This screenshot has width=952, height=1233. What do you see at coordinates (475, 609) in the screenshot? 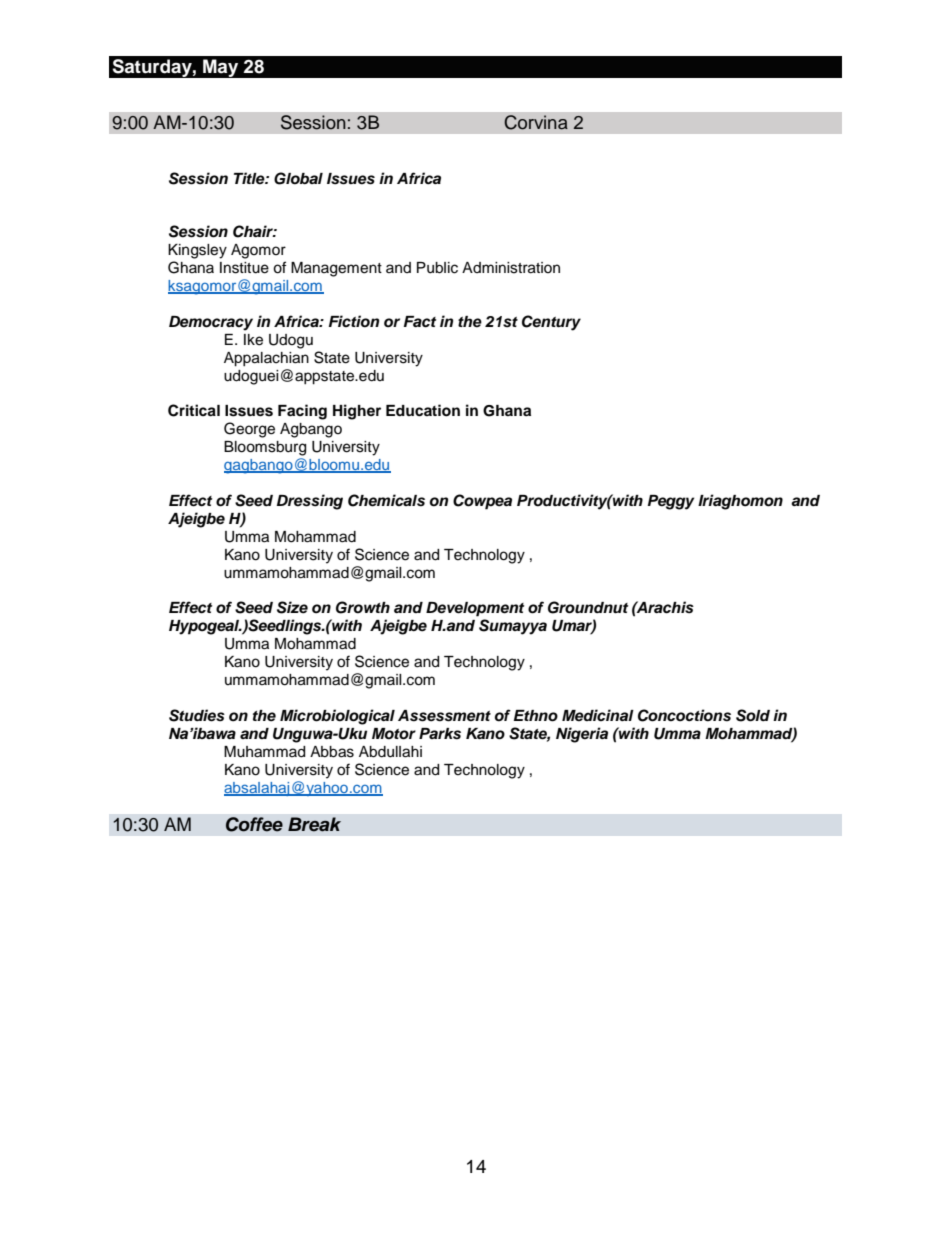
I see `Development` at bounding box center [475, 609].
